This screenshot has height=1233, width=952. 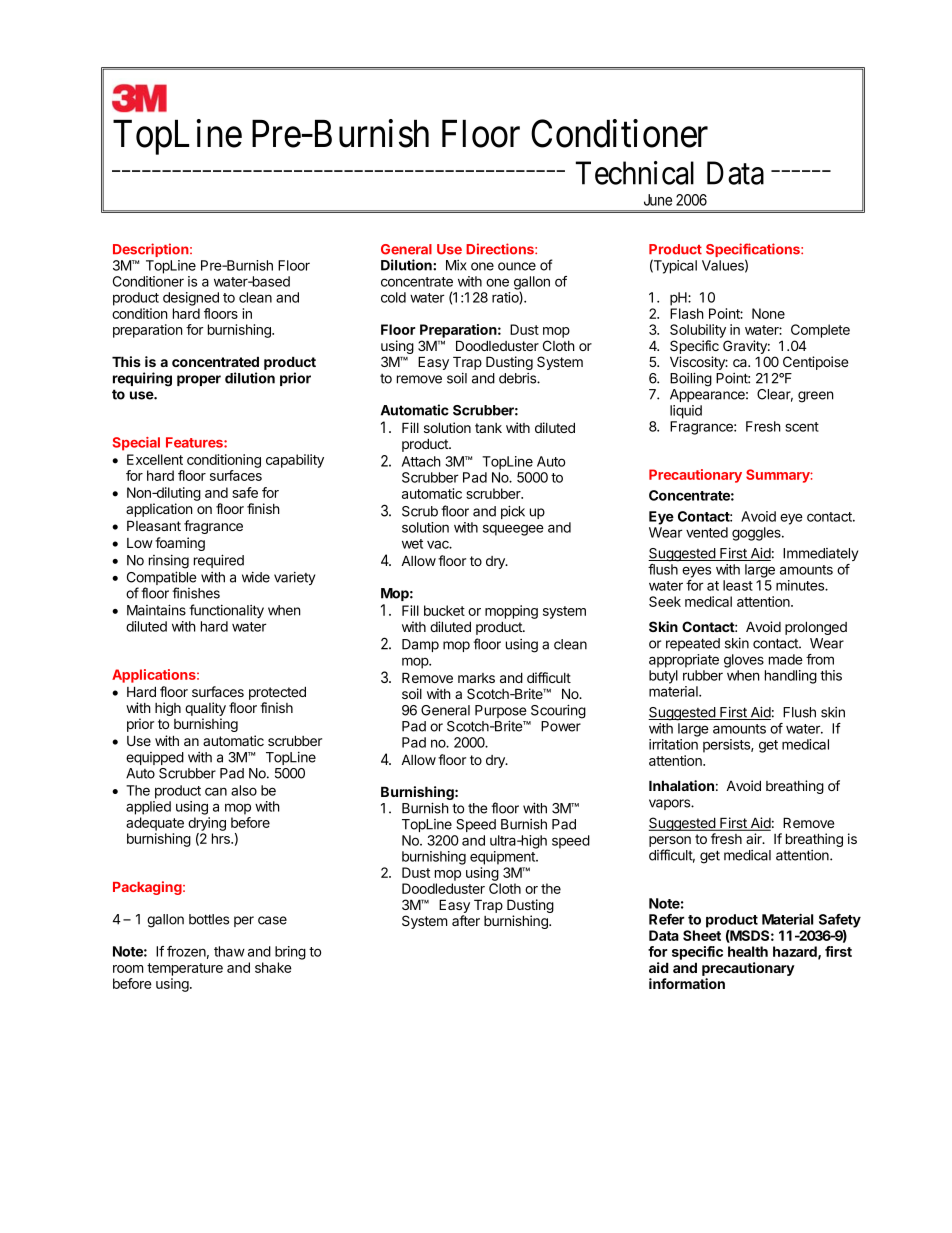 What do you see at coordinates (466, 920) in the screenshot?
I see `after` at bounding box center [466, 920].
